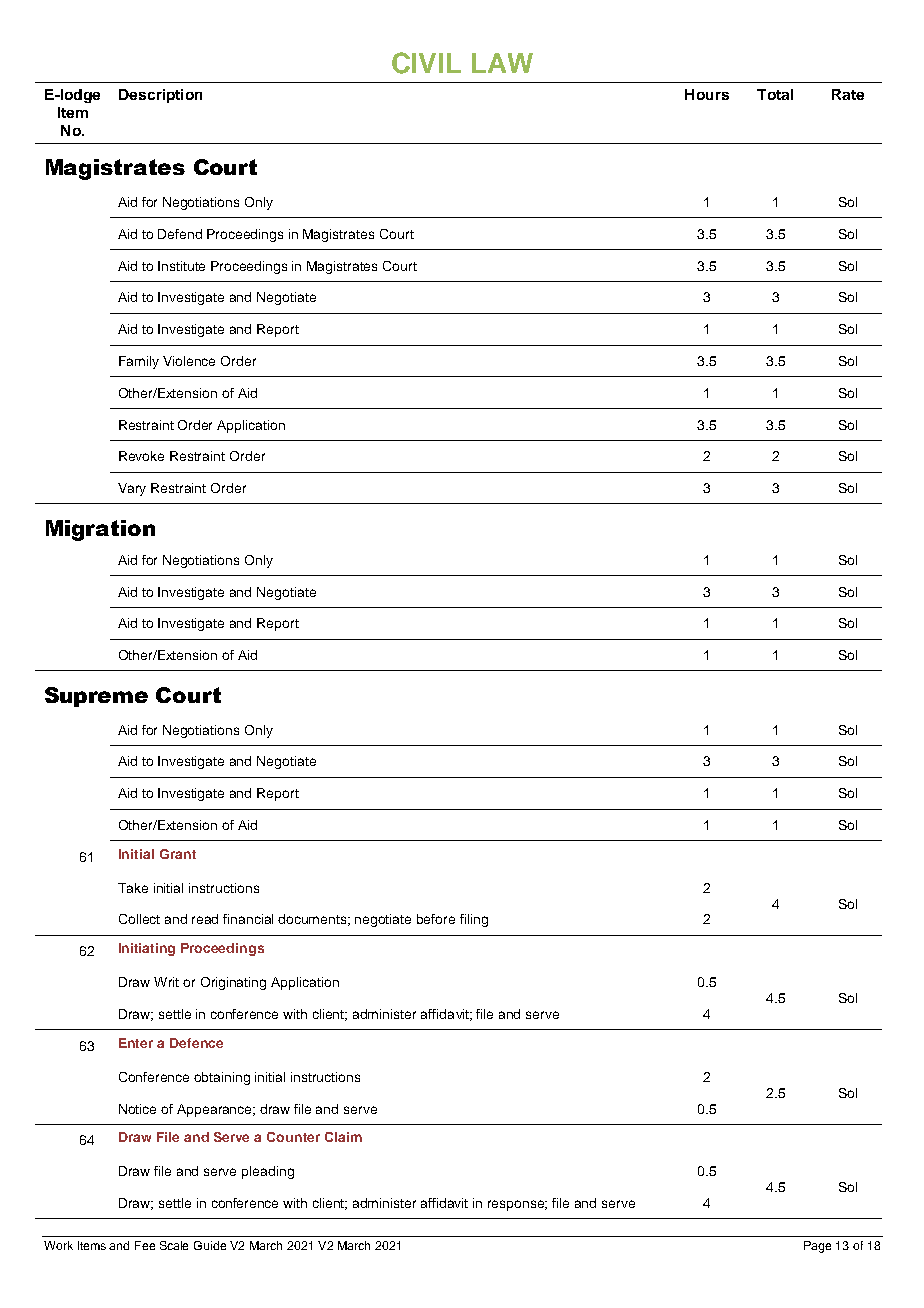  I want to click on Claim, so click(343, 1137).
